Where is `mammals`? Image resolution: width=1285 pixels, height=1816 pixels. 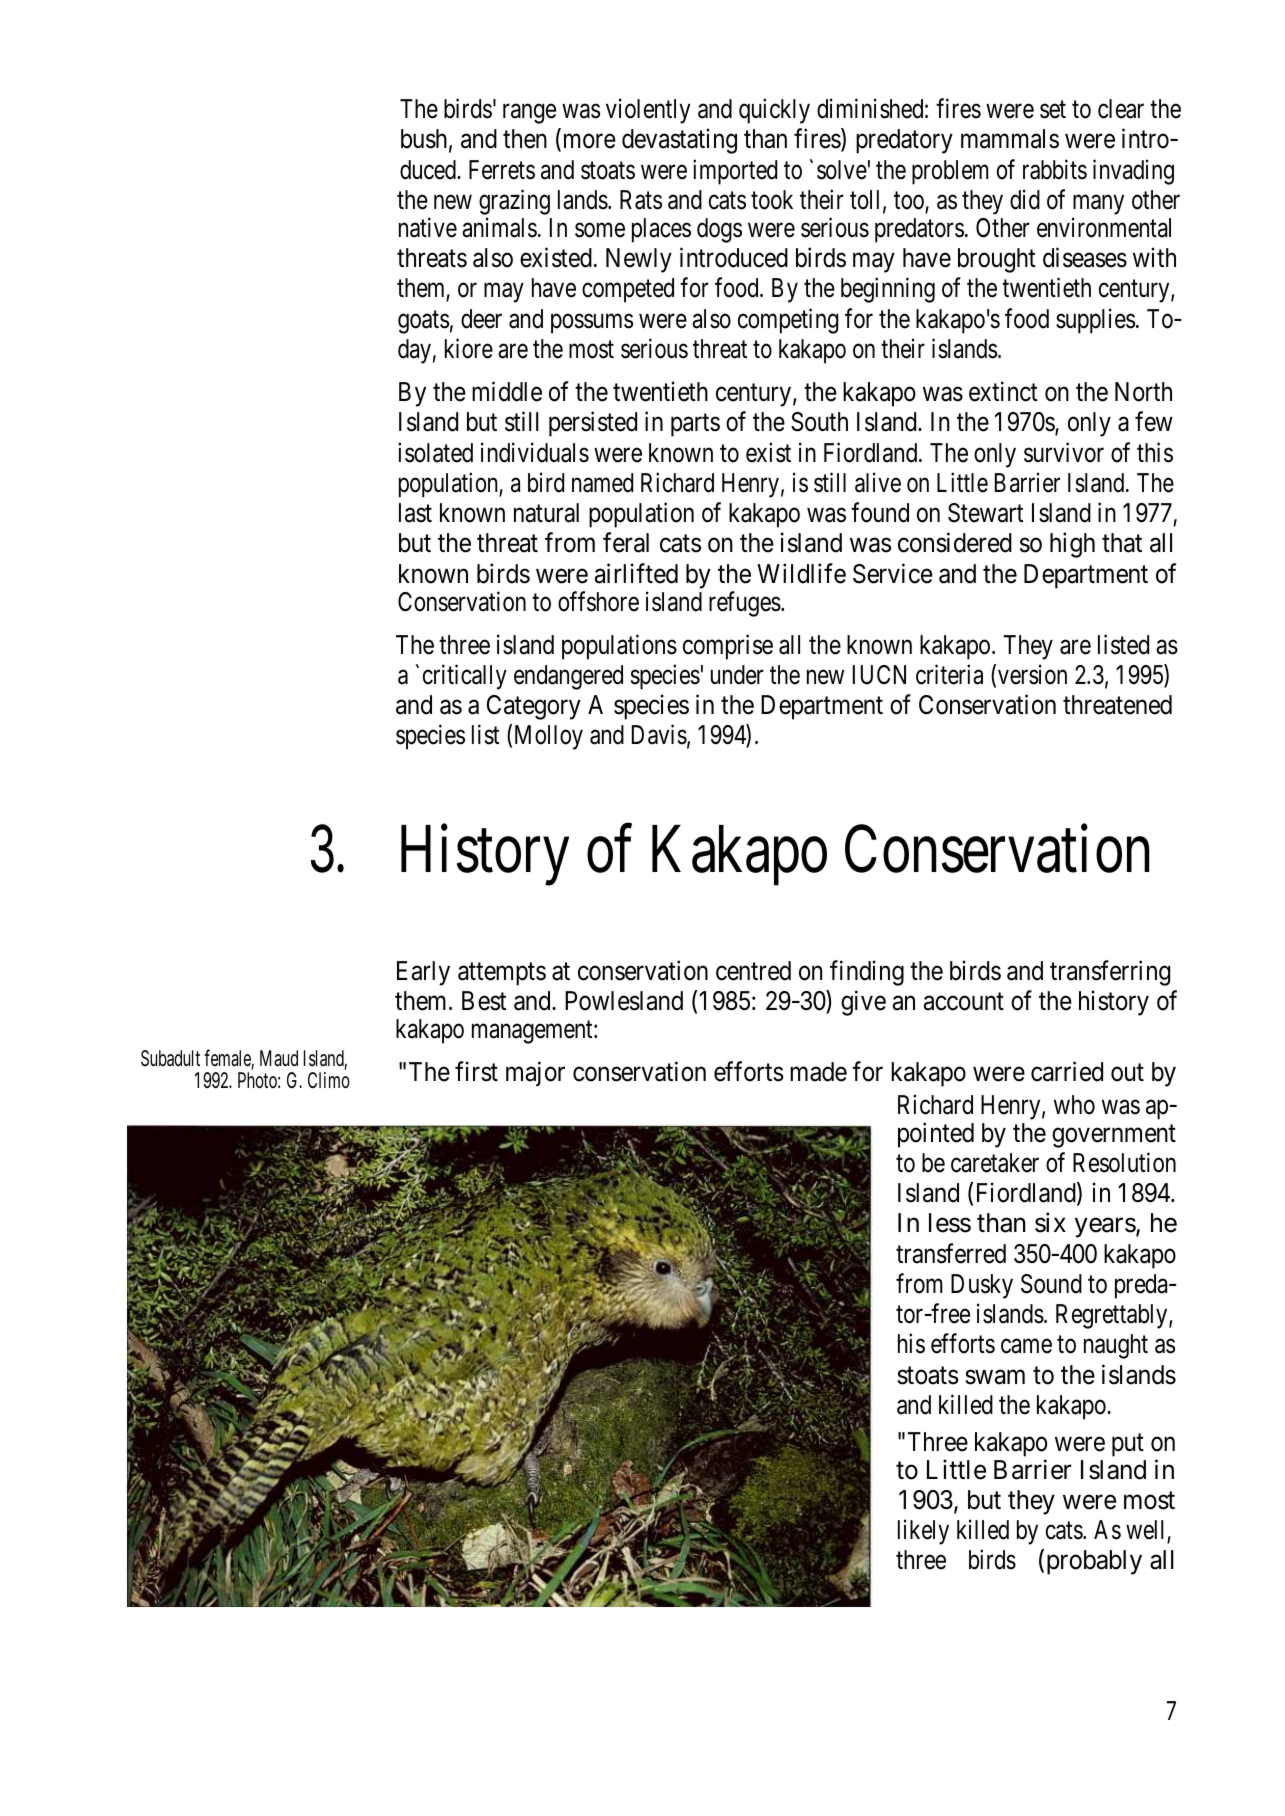 mammals is located at coordinates (1010, 139).
